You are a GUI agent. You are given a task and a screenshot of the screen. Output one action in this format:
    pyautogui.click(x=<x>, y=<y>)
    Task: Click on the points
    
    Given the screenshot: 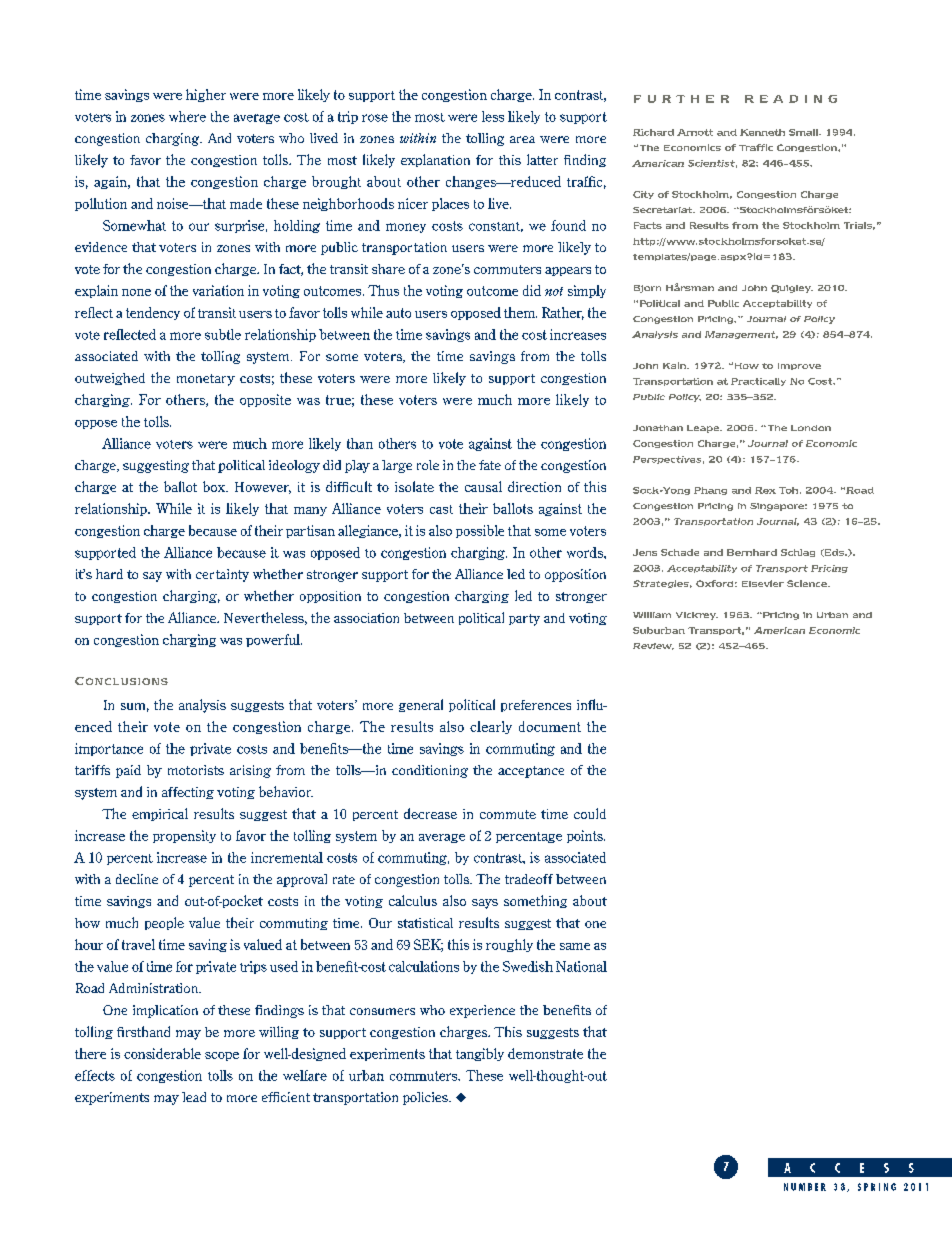 What is the action you would take?
    pyautogui.click(x=586, y=836)
